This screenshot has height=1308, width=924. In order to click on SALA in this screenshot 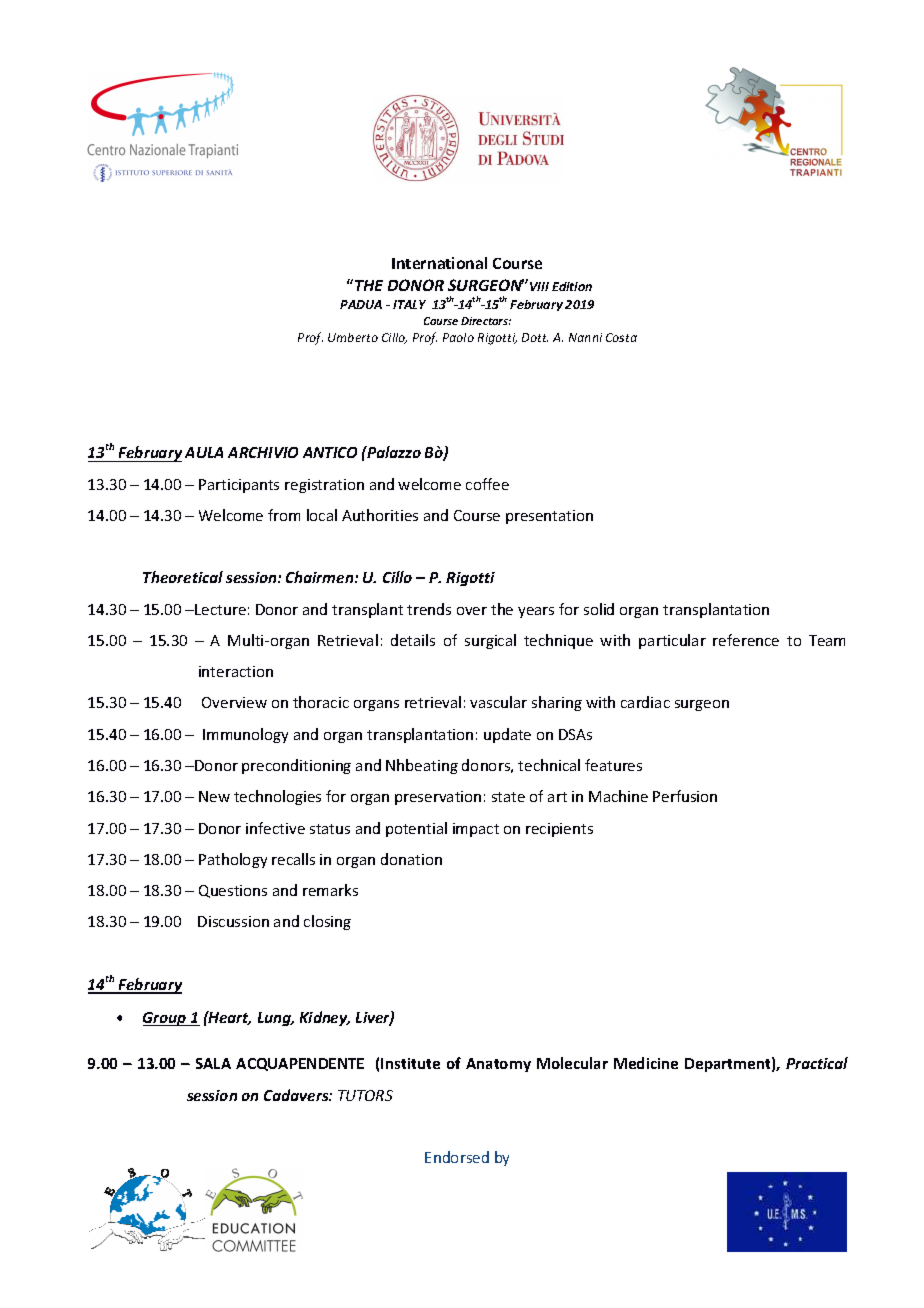, I will do `click(213, 1063)`.
